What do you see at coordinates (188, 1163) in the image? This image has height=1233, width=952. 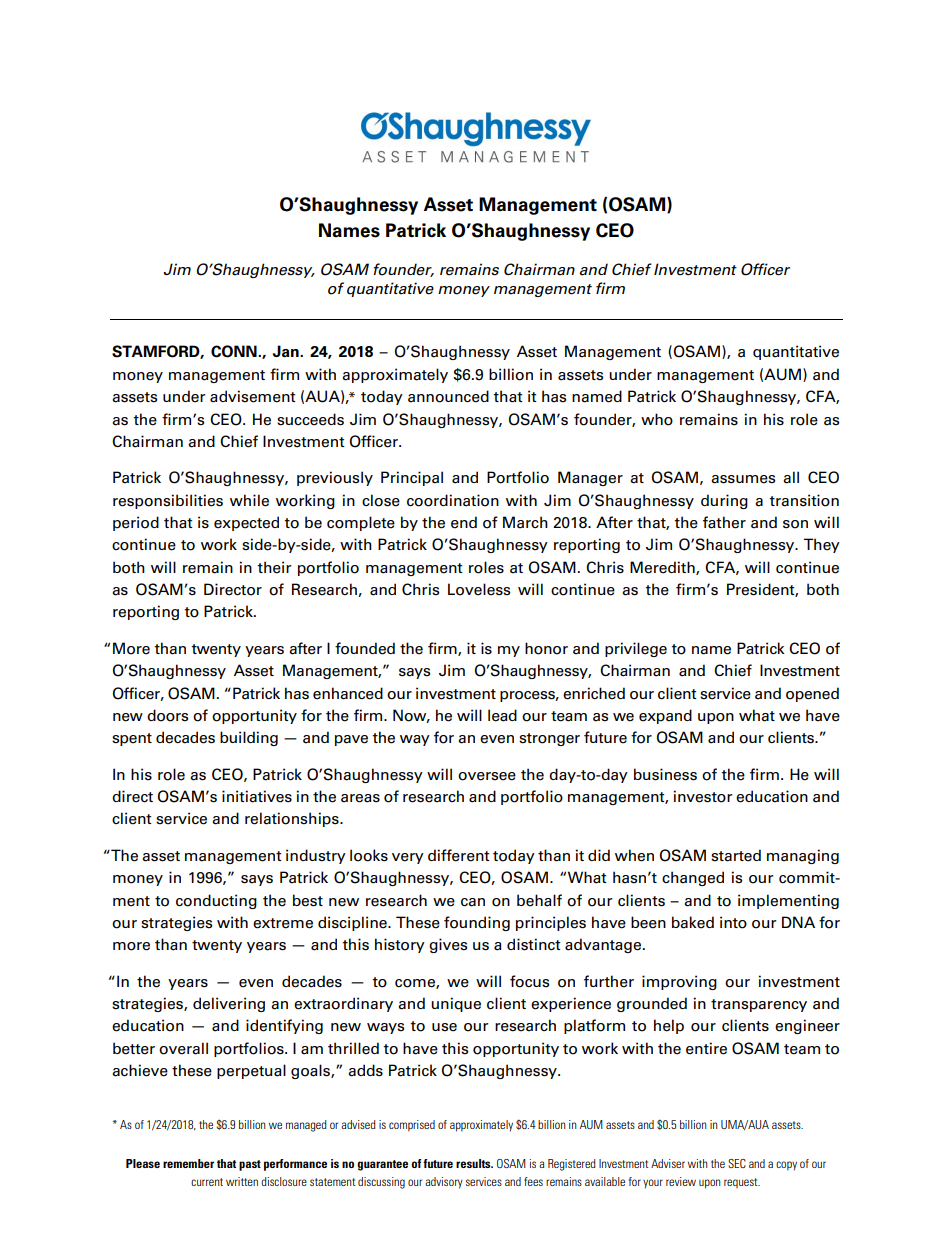 I see `remember` at bounding box center [188, 1163].
